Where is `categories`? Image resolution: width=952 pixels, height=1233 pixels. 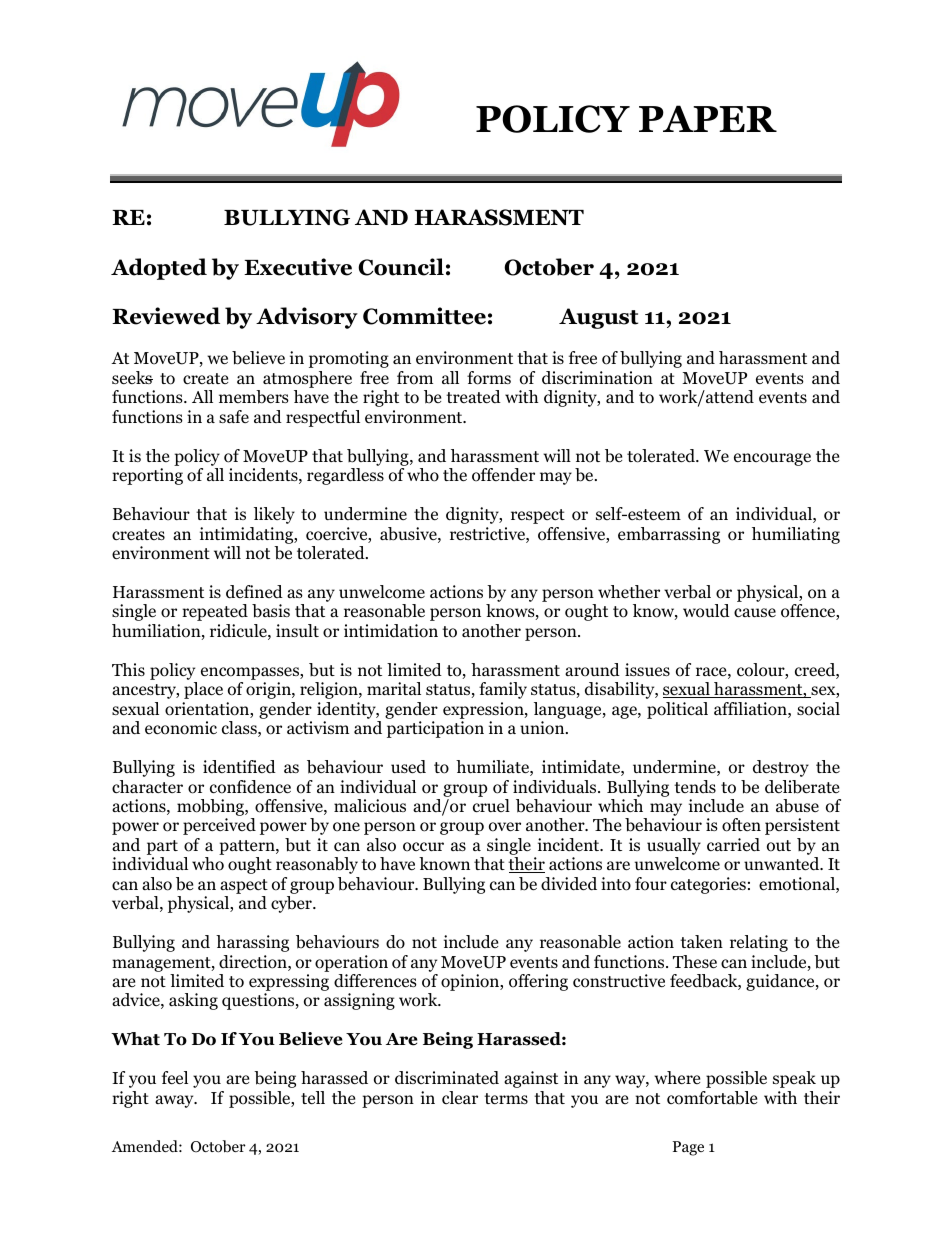
categories is located at coordinates (708, 885).
